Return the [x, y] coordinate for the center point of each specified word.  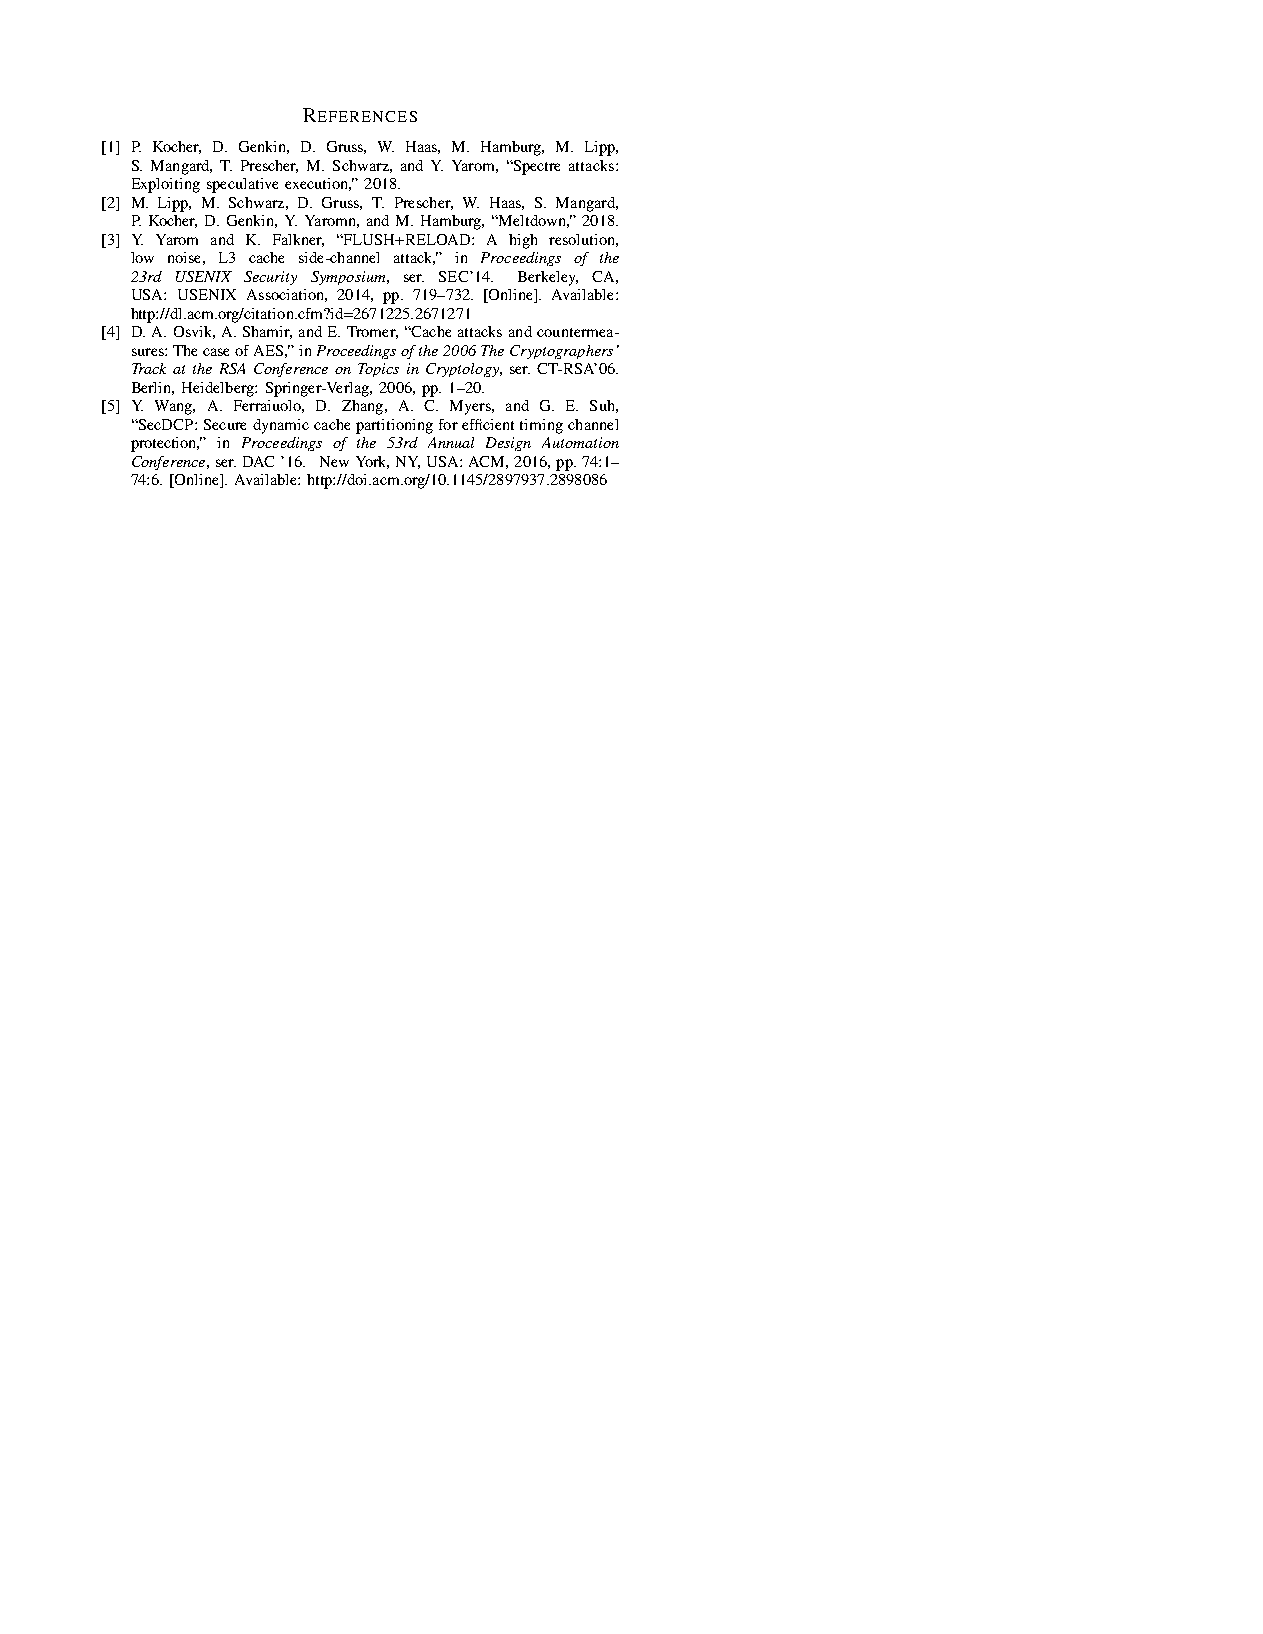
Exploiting [166, 185]
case [216, 352]
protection [165, 444]
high [523, 241]
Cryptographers [561, 352]
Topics [378, 370]
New [334, 461]
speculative [242, 185]
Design [508, 444]
